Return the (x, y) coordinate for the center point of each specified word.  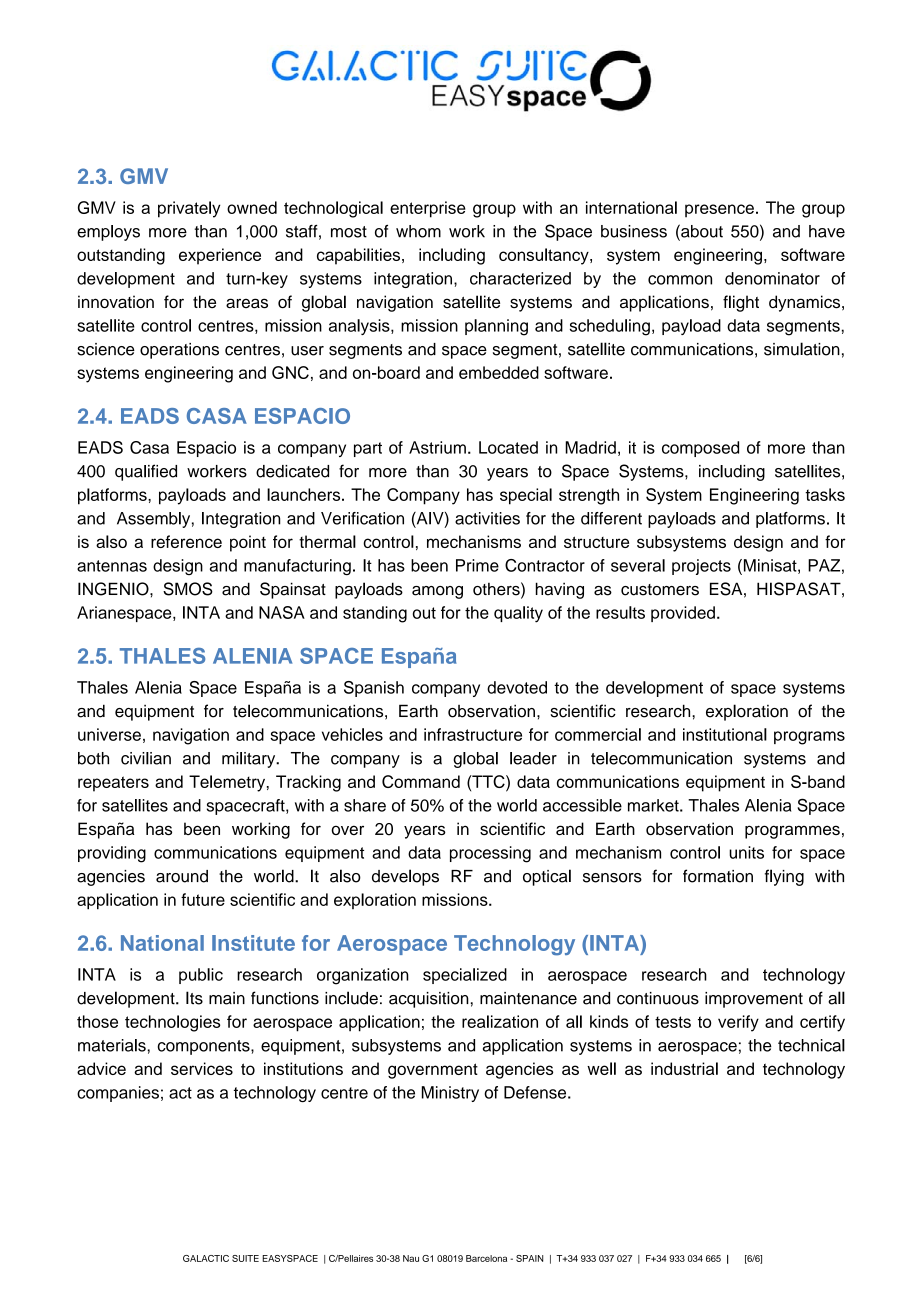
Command (421, 781)
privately (189, 209)
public (201, 976)
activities (487, 518)
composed (700, 449)
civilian (146, 758)
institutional (725, 734)
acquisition (429, 1000)
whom (418, 231)
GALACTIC (206, 1258)
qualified (146, 472)
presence (719, 211)
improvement (754, 1000)
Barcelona (486, 1258)
